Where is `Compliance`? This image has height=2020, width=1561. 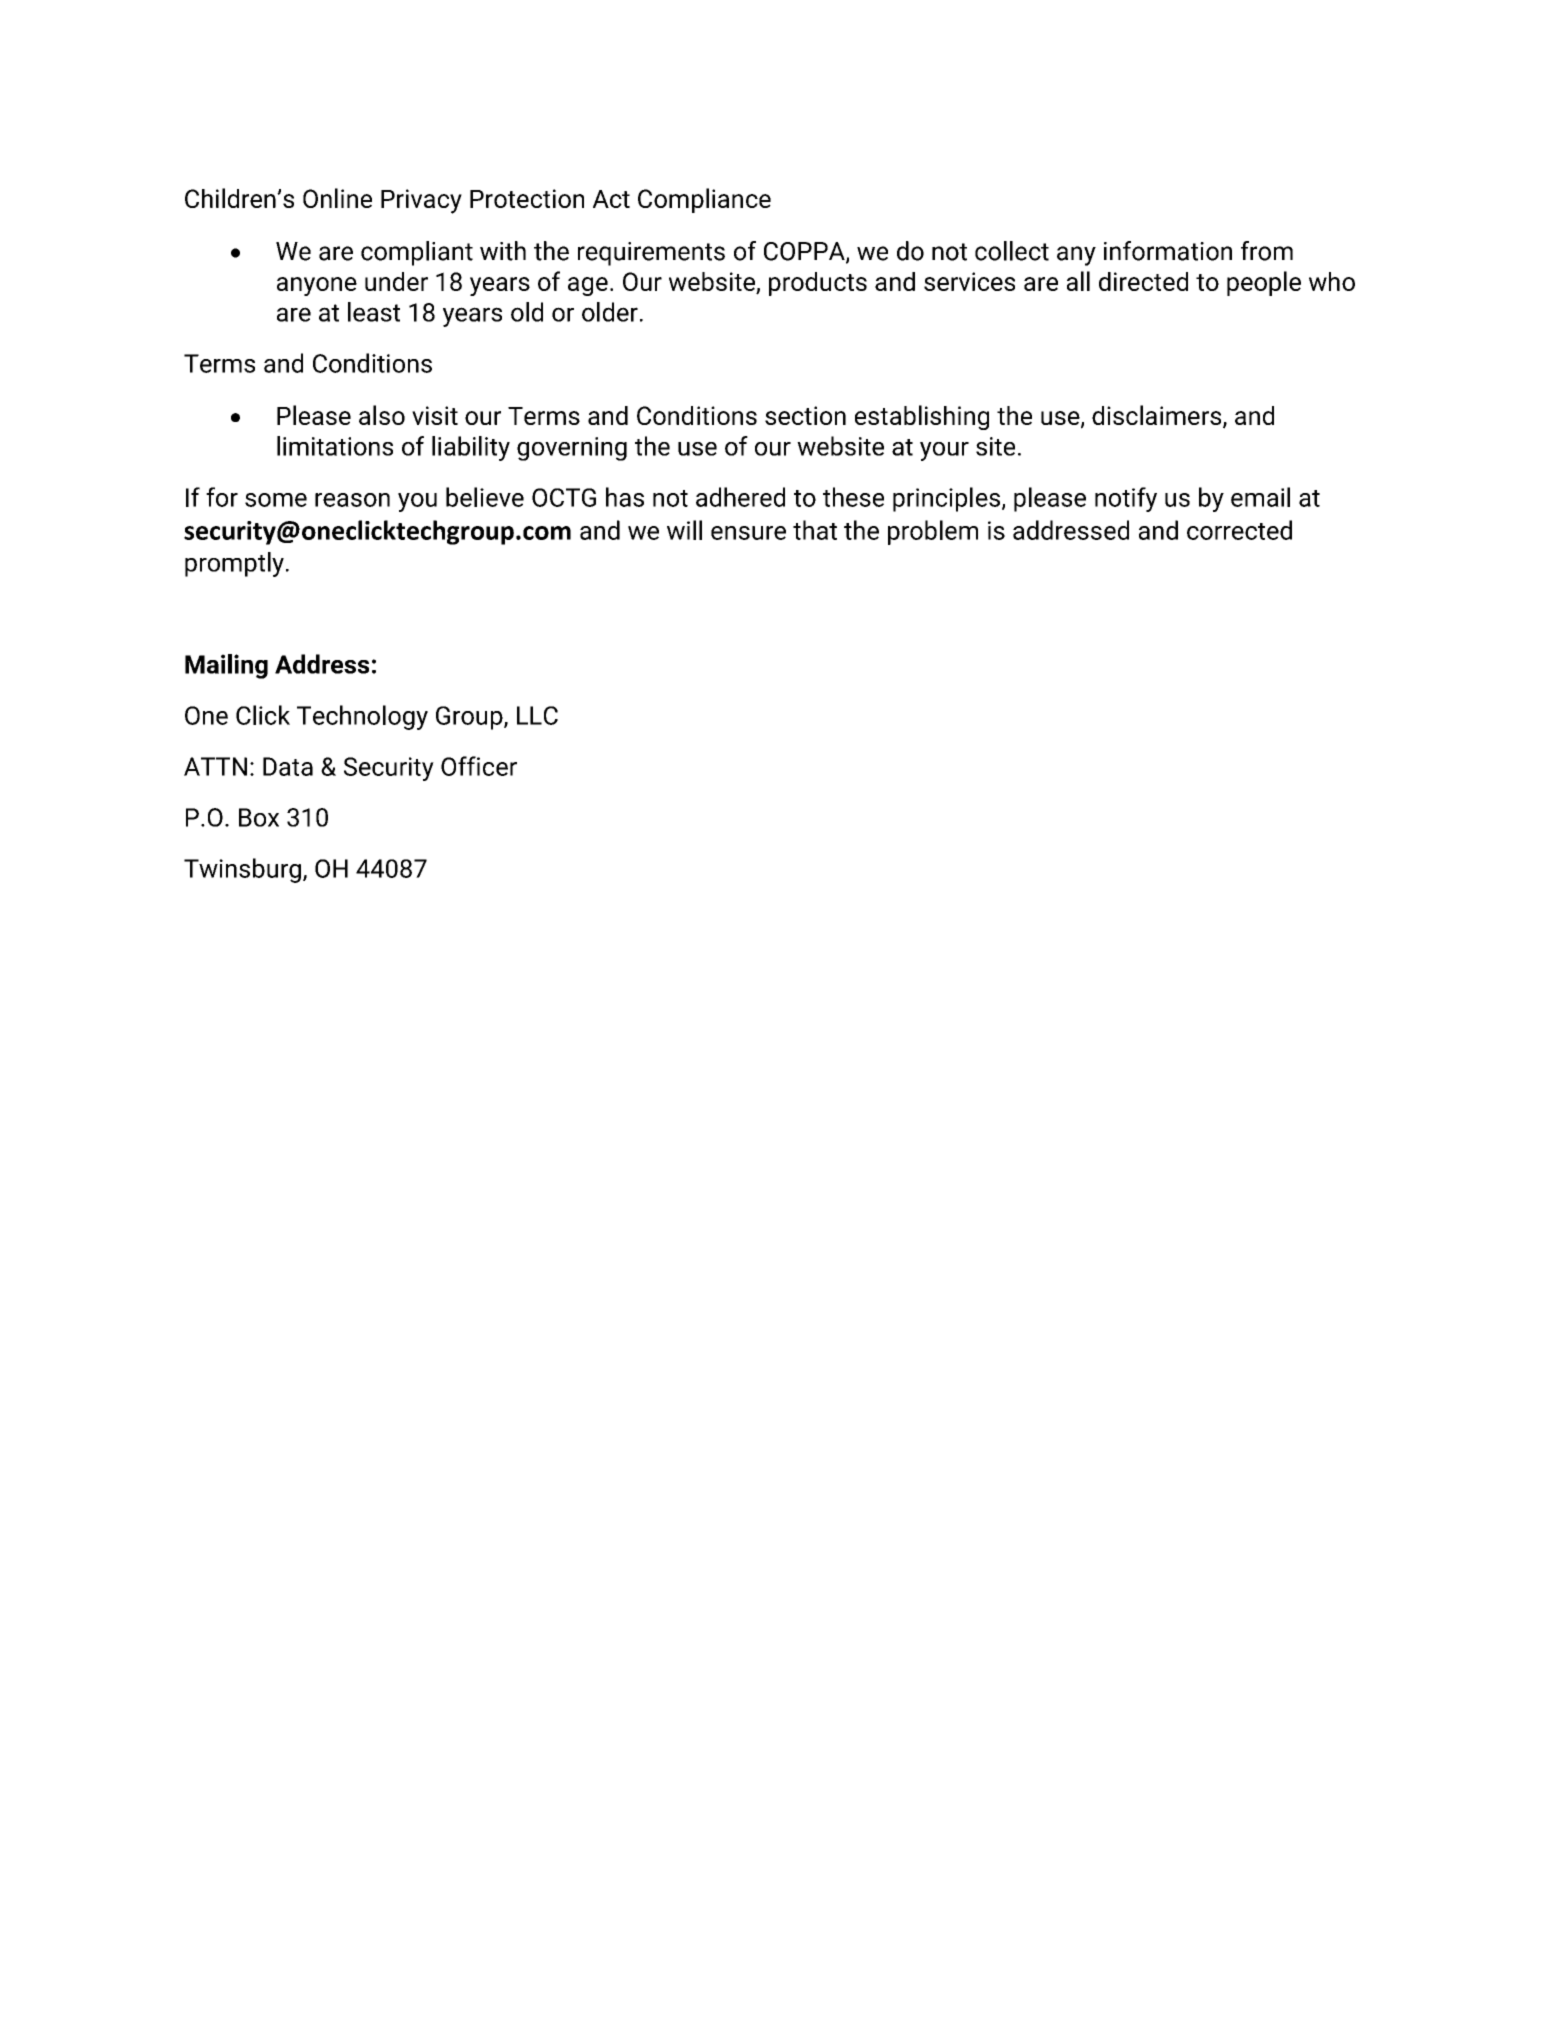
Compliance is located at coordinates (704, 200).
